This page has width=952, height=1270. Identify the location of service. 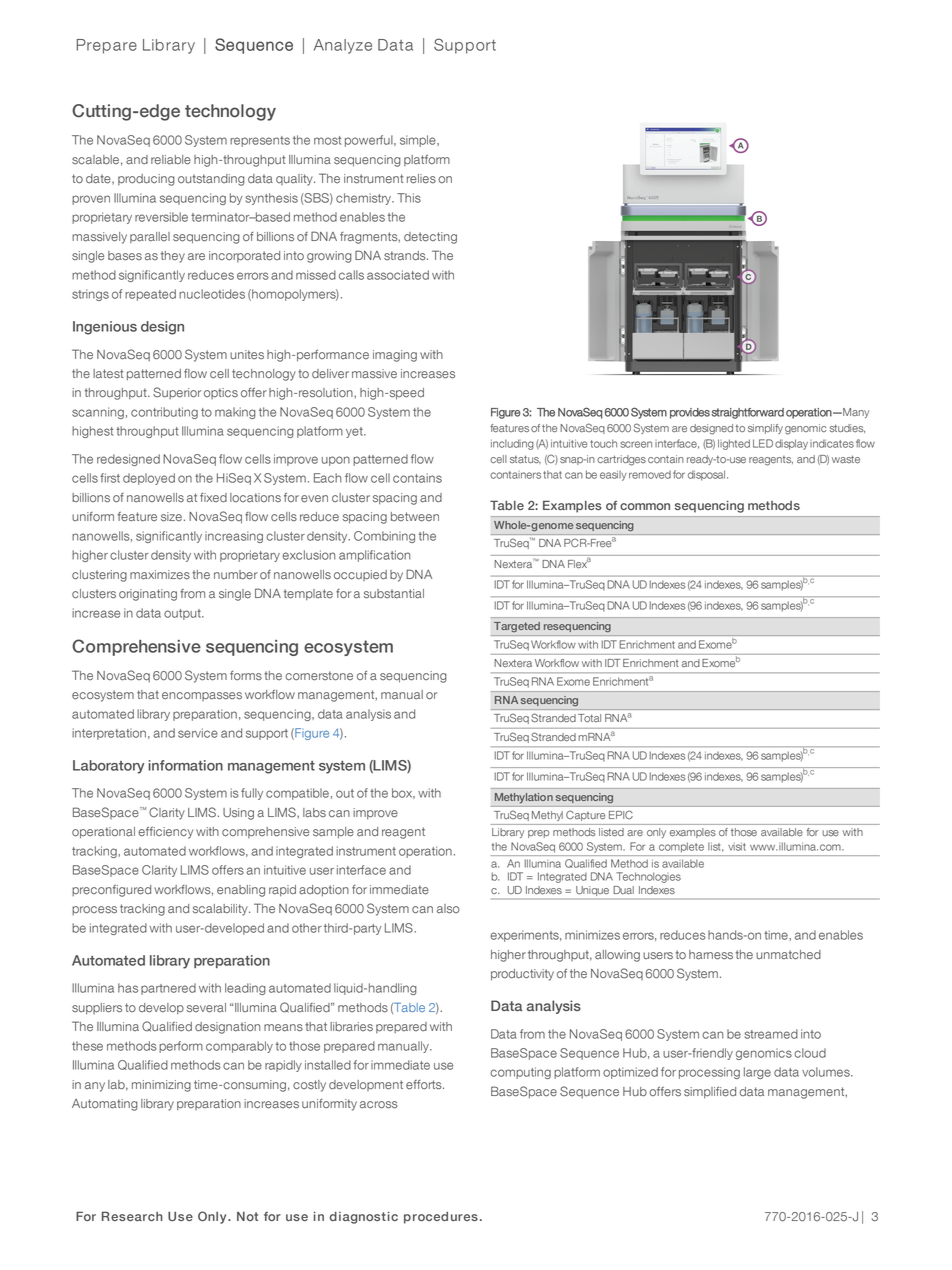
(198, 733).
